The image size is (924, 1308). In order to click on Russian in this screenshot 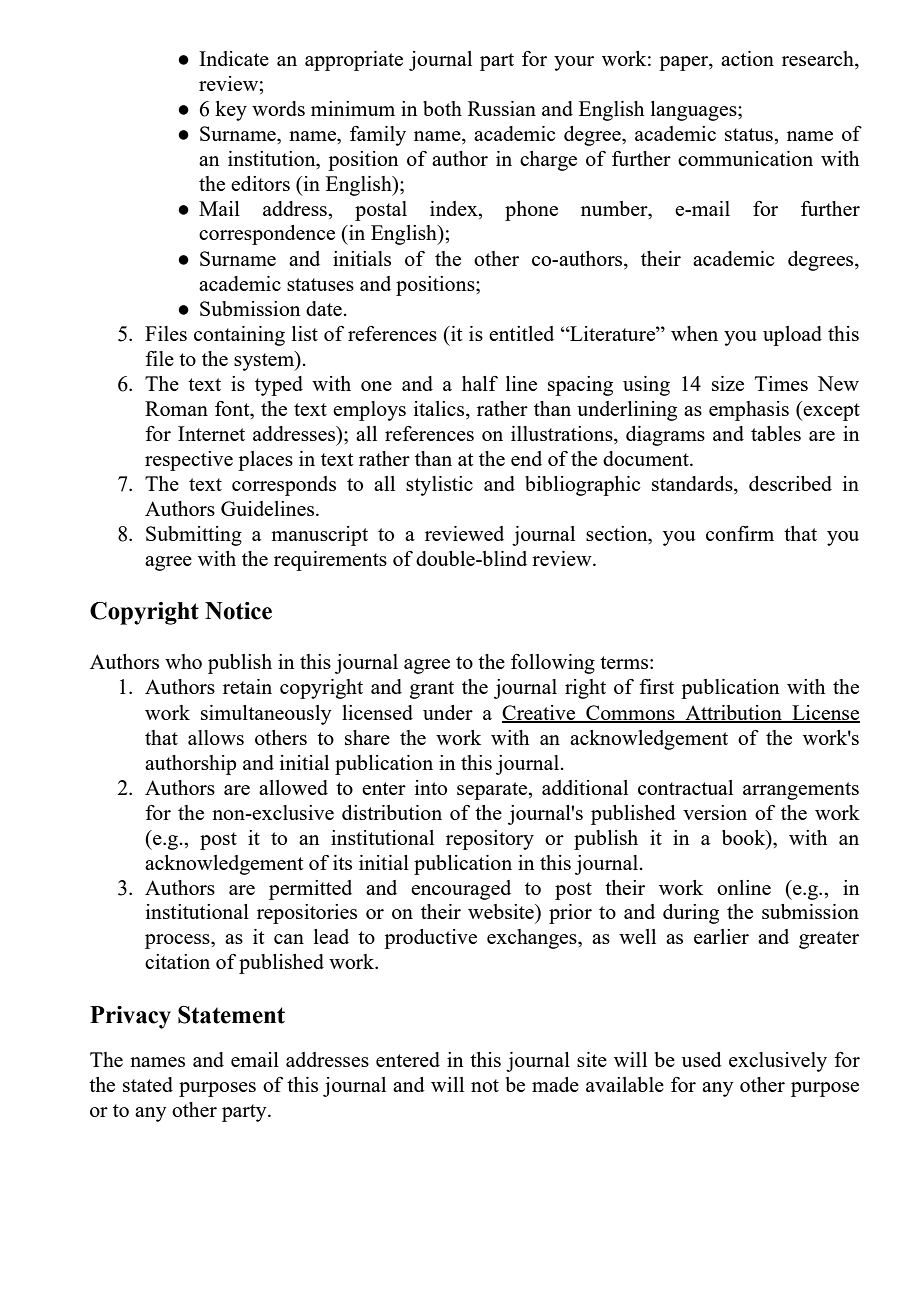, I will do `click(502, 108)`.
